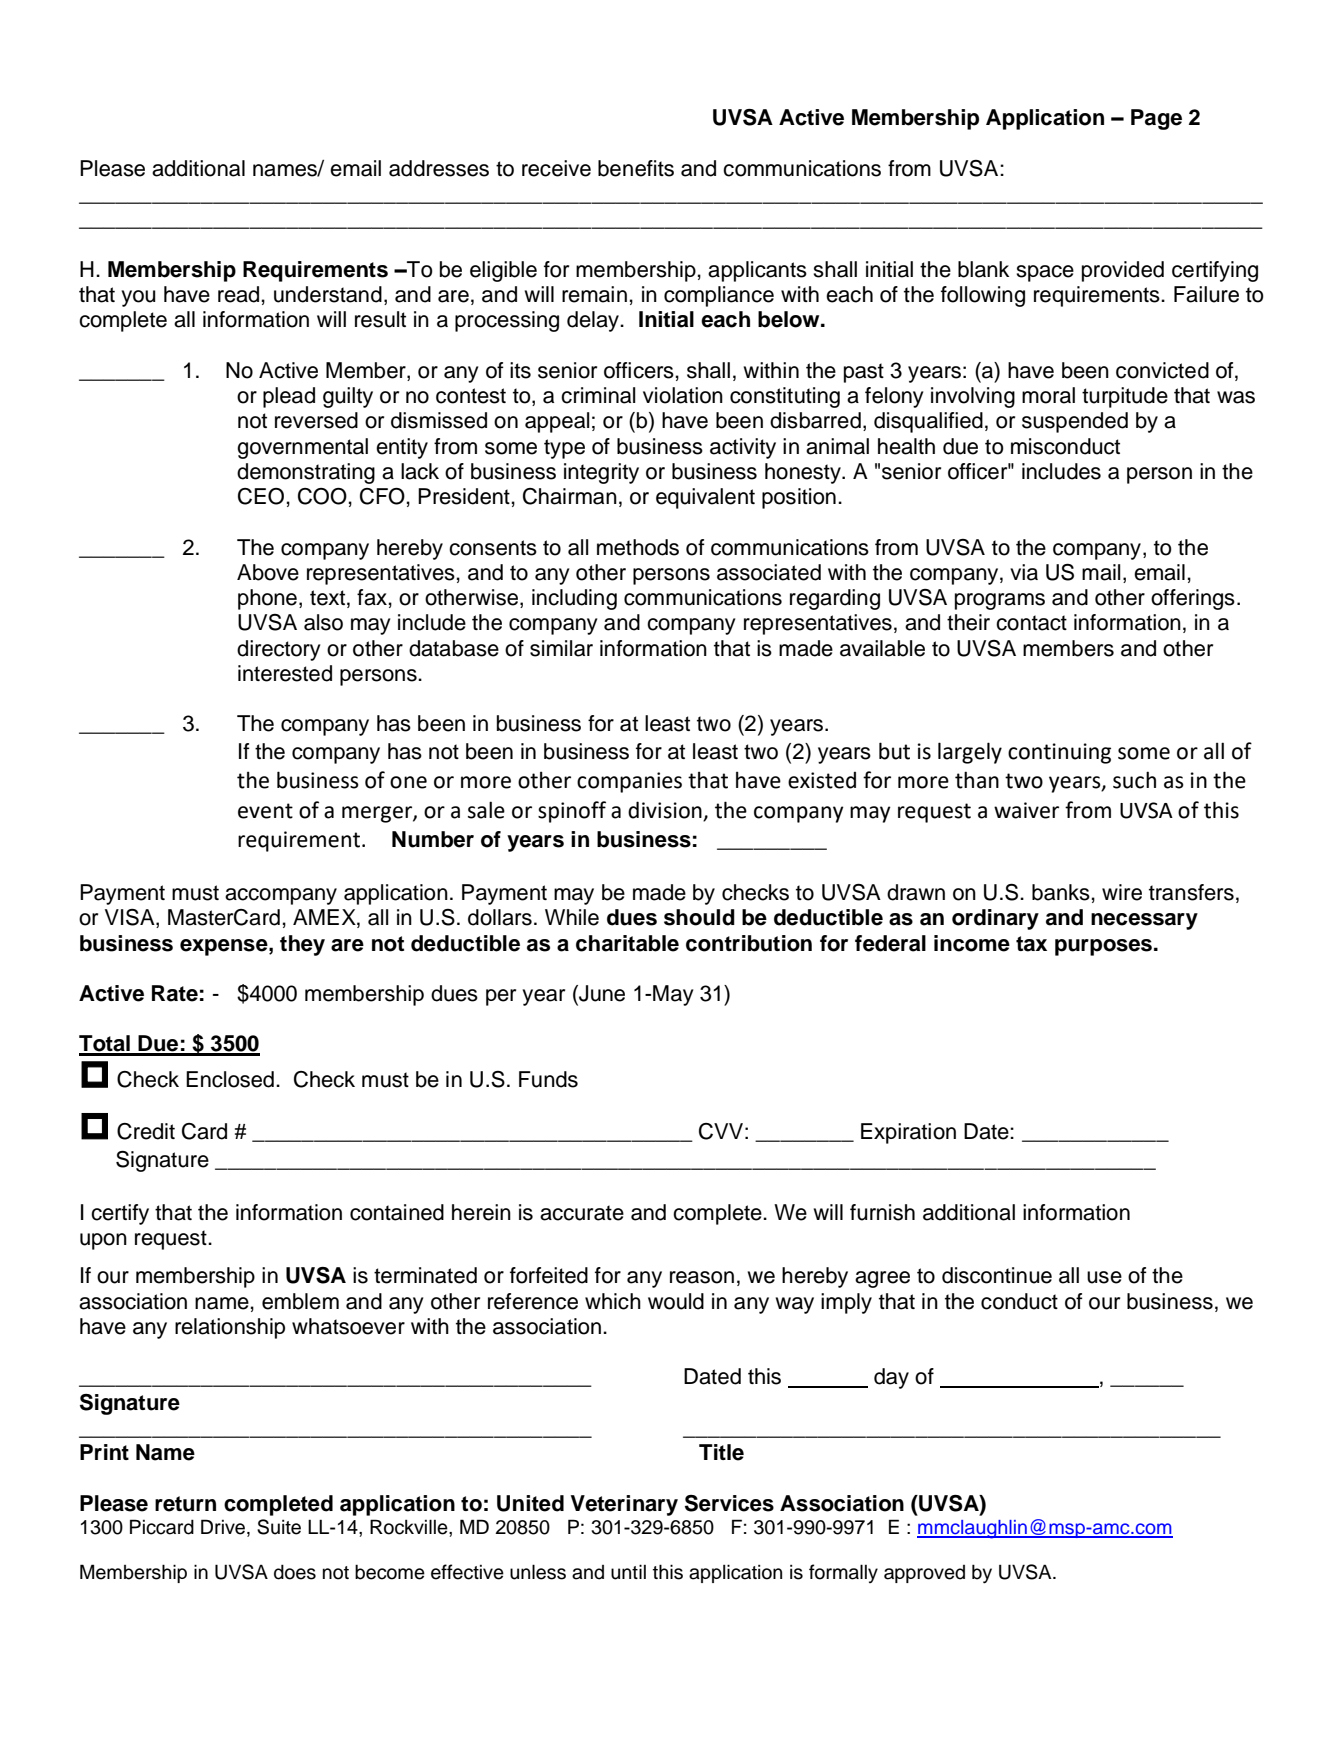 The height and width of the screenshot is (1739, 1344). Describe the element at coordinates (624, 1505) in the screenshot. I see `Veterinary` at that location.
